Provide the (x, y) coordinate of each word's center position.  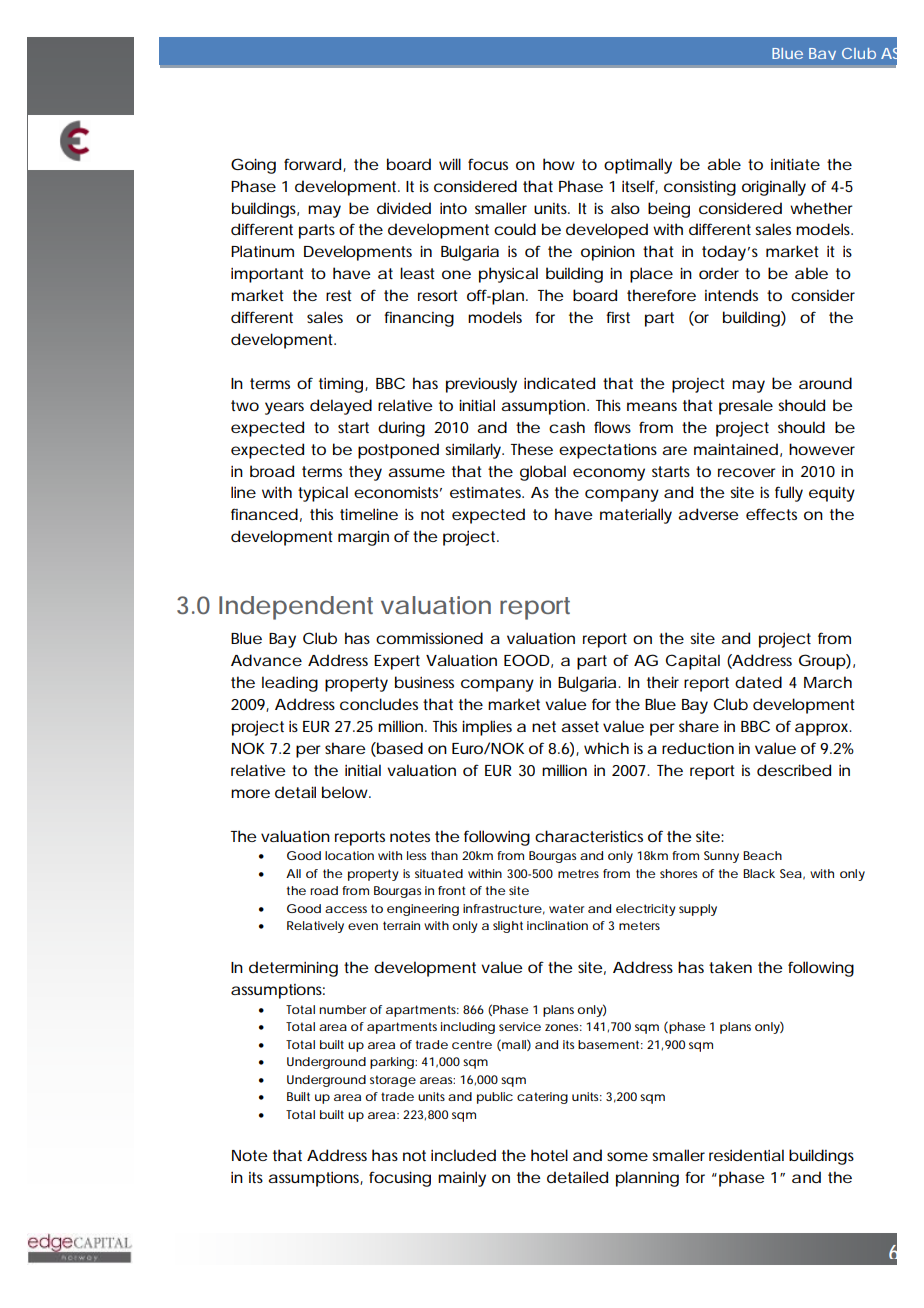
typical (323, 494)
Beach (762, 855)
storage (393, 1081)
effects (771, 514)
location (349, 855)
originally (774, 188)
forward (312, 164)
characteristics (589, 836)
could (515, 229)
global (543, 473)
